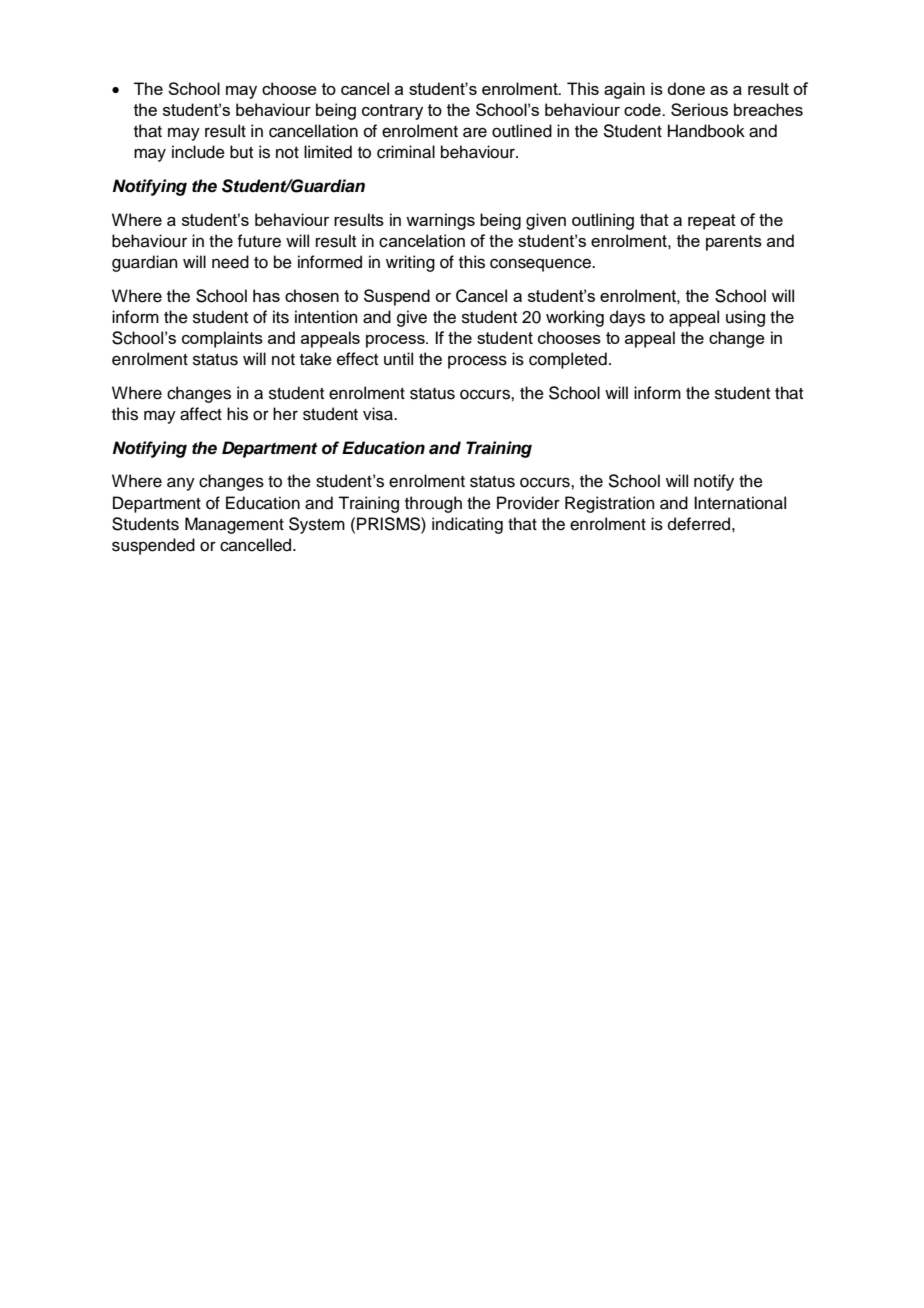  What do you see at coordinates (740, 503) in the document?
I see `International` at bounding box center [740, 503].
